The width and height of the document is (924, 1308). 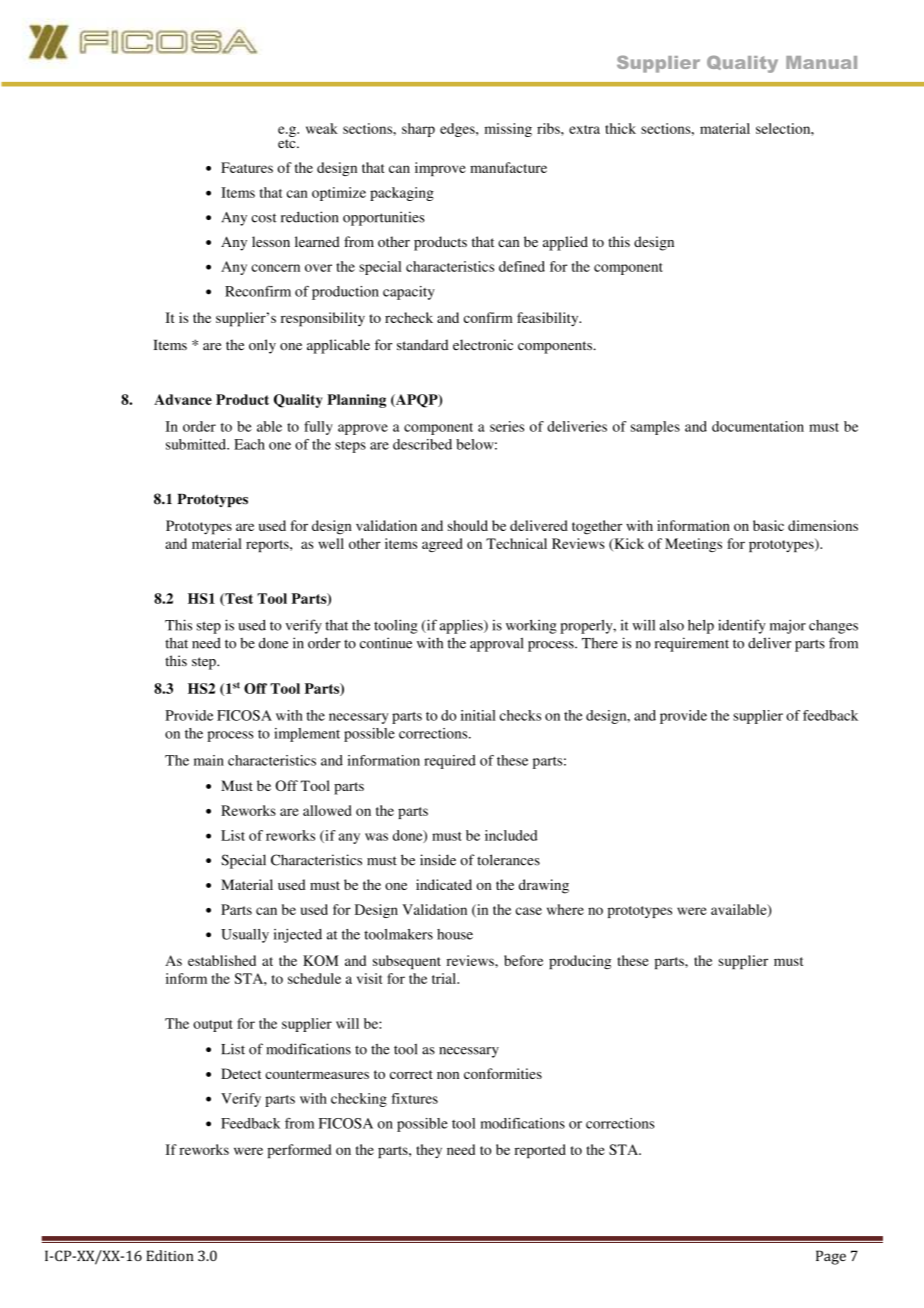 What do you see at coordinates (742, 626) in the document?
I see `identify` at bounding box center [742, 626].
